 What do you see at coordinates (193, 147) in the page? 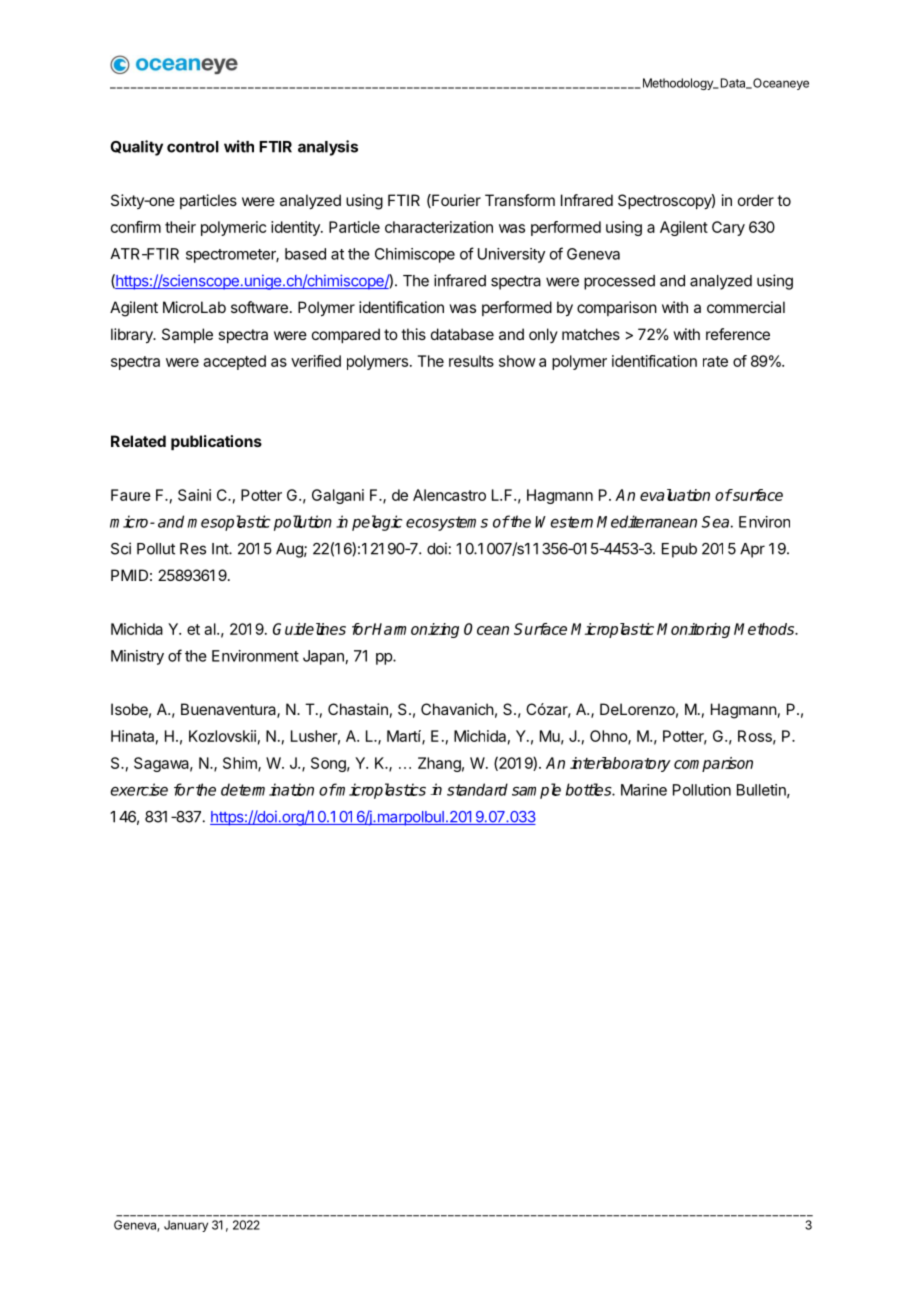
I see `control` at bounding box center [193, 147].
